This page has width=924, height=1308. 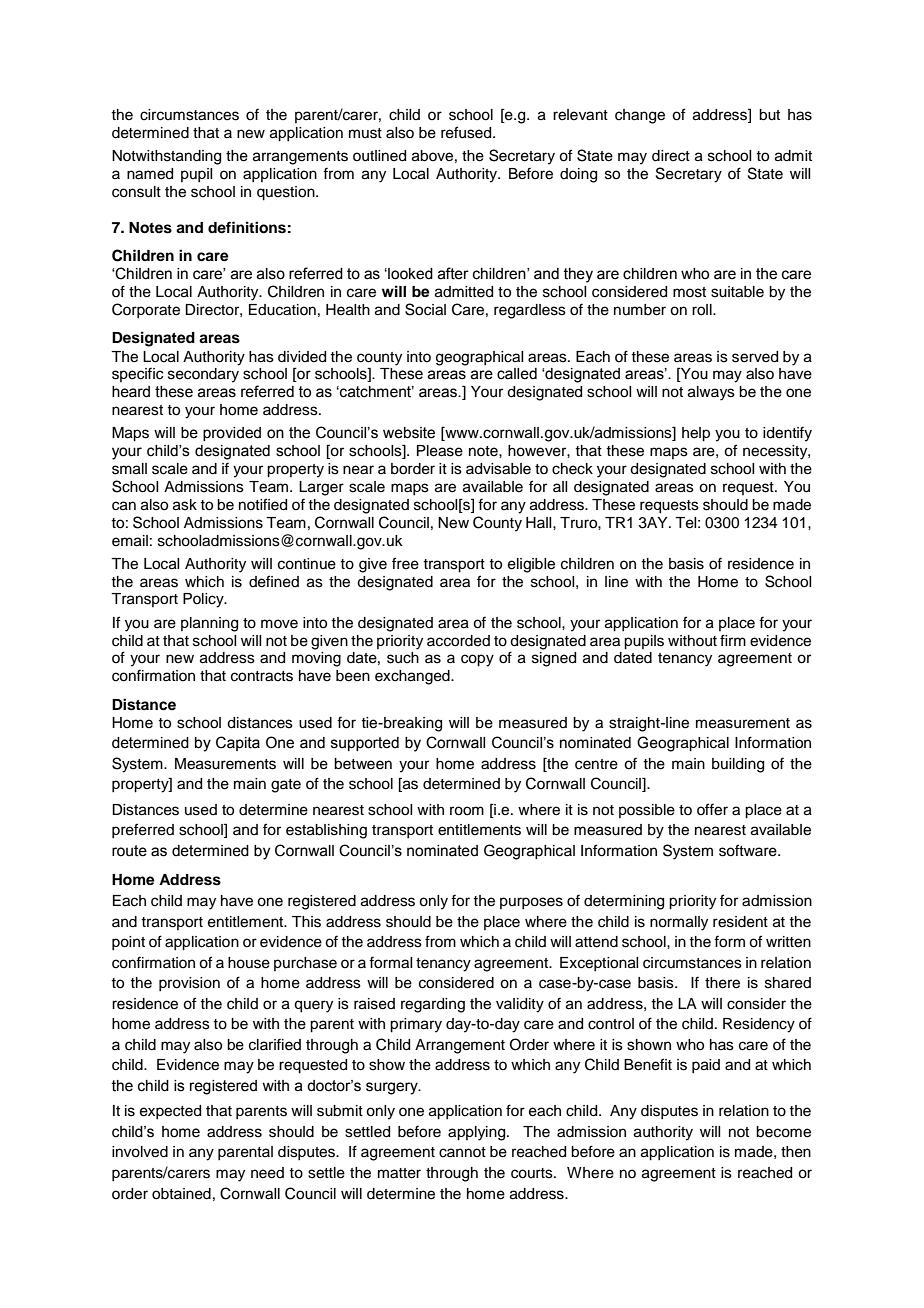 I want to click on named, so click(x=150, y=174).
